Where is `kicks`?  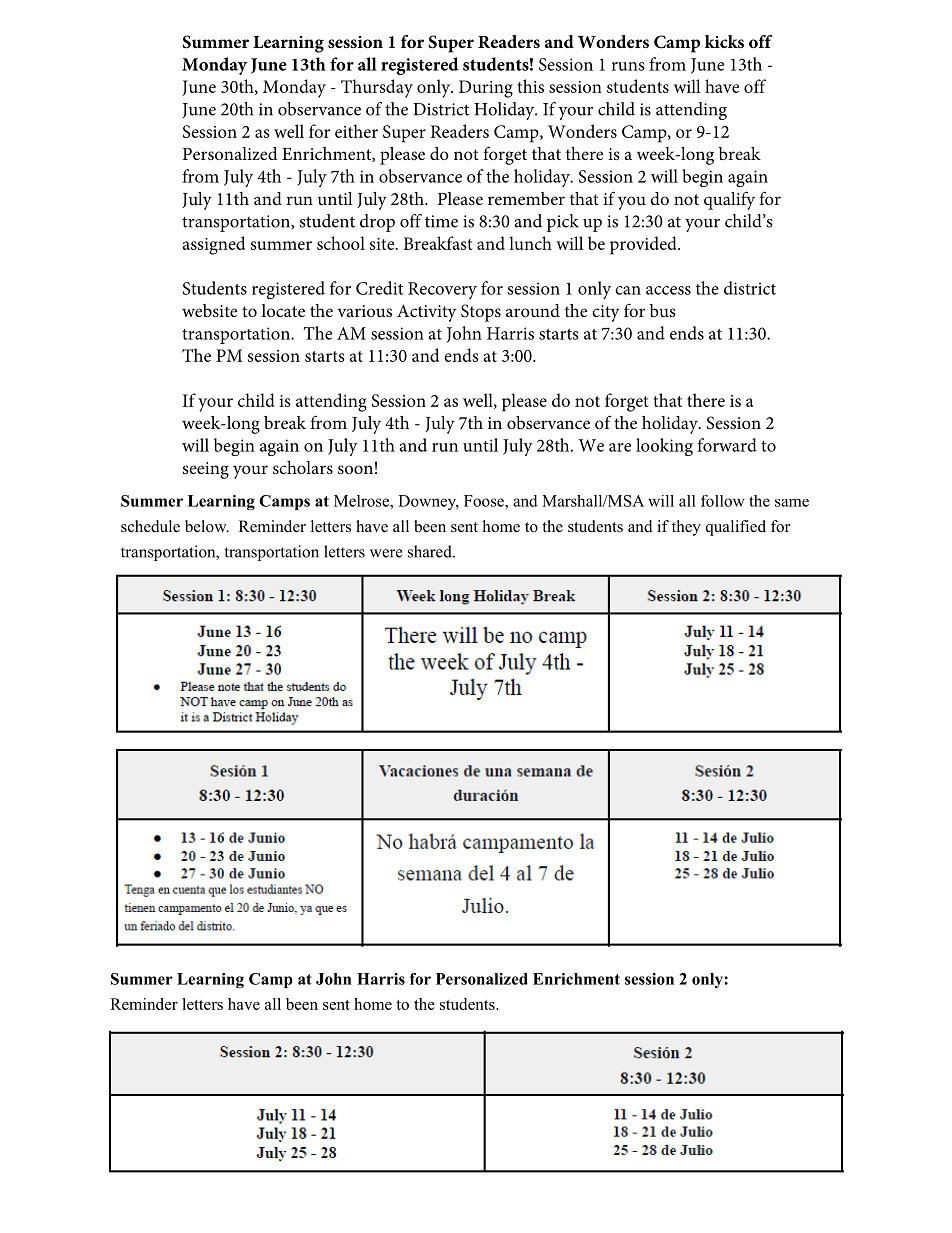 kicks is located at coordinates (724, 41).
